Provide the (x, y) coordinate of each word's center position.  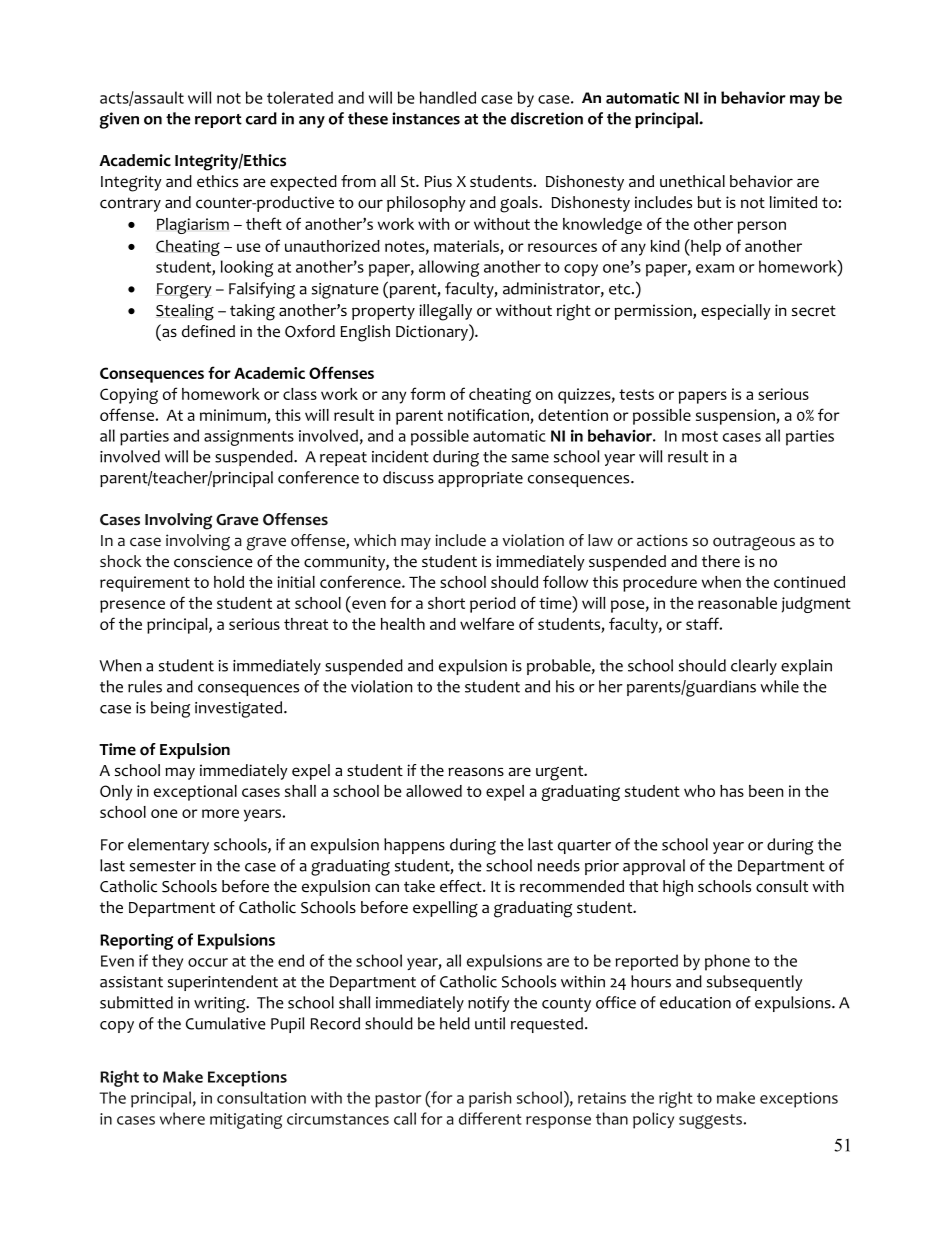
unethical (692, 181)
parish (490, 1099)
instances (426, 118)
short (446, 603)
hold (229, 582)
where (182, 1118)
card (261, 118)
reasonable (737, 603)
